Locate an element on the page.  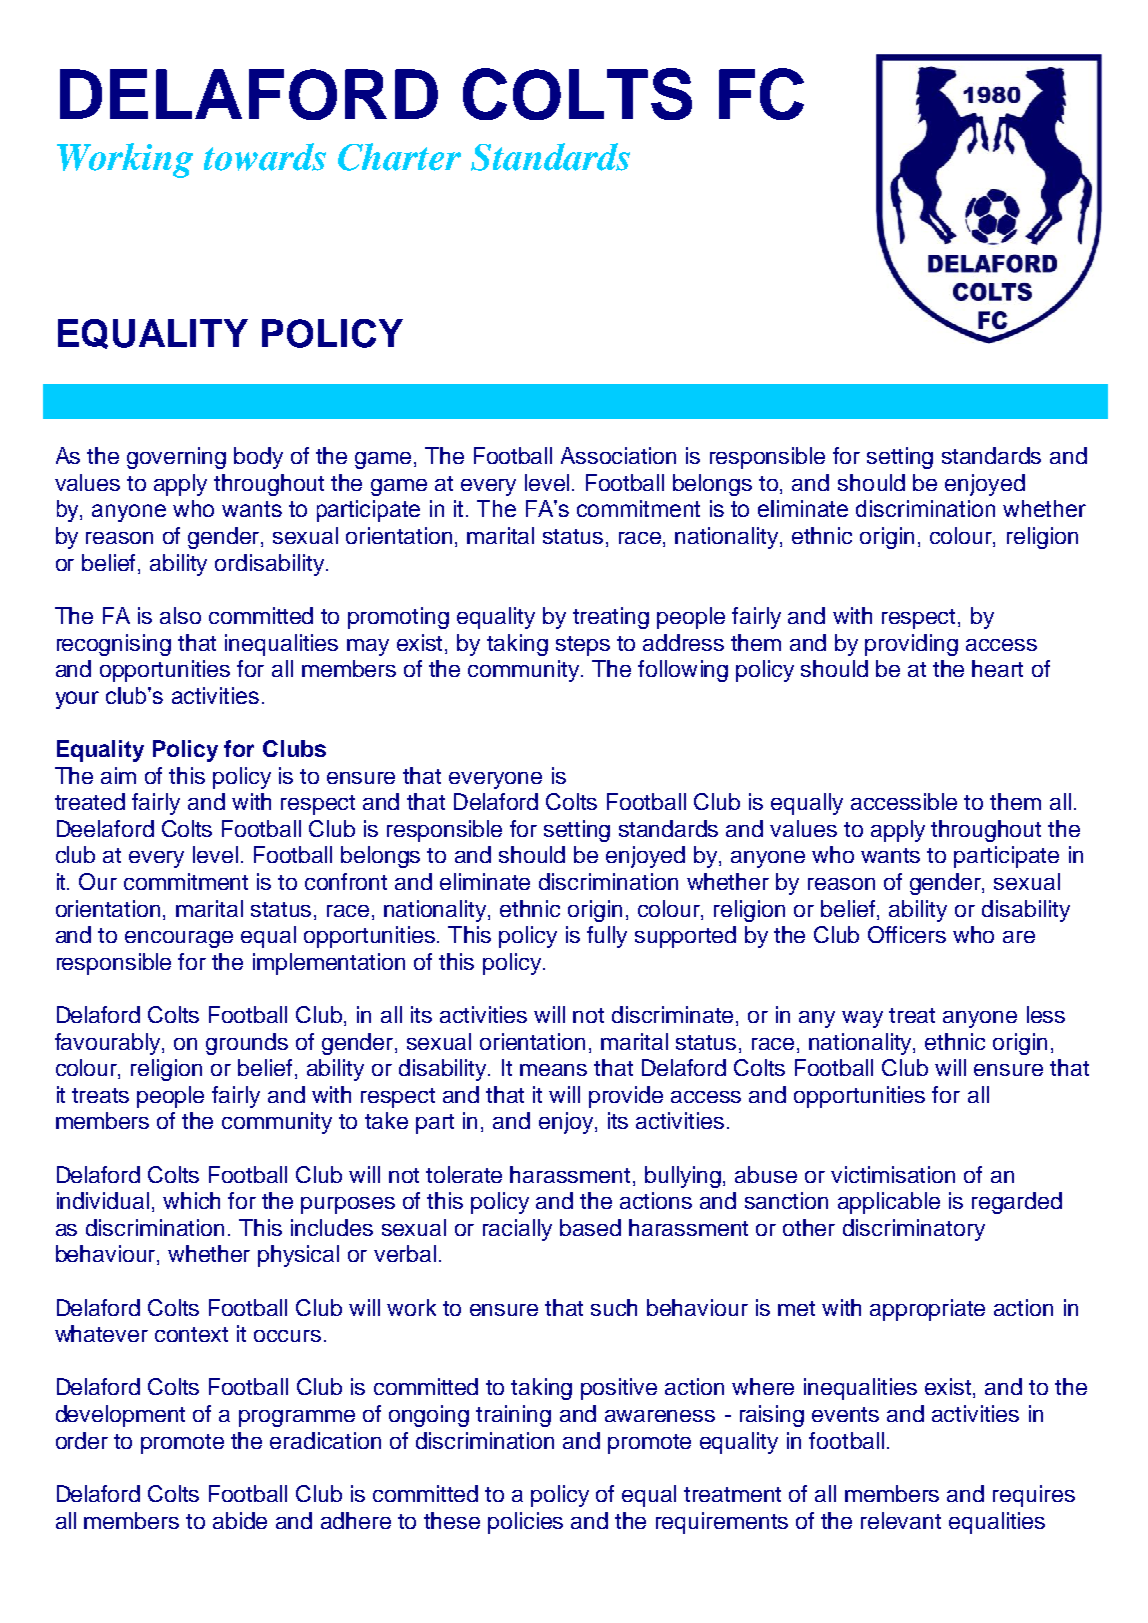
Charter is located at coordinates (399, 157).
